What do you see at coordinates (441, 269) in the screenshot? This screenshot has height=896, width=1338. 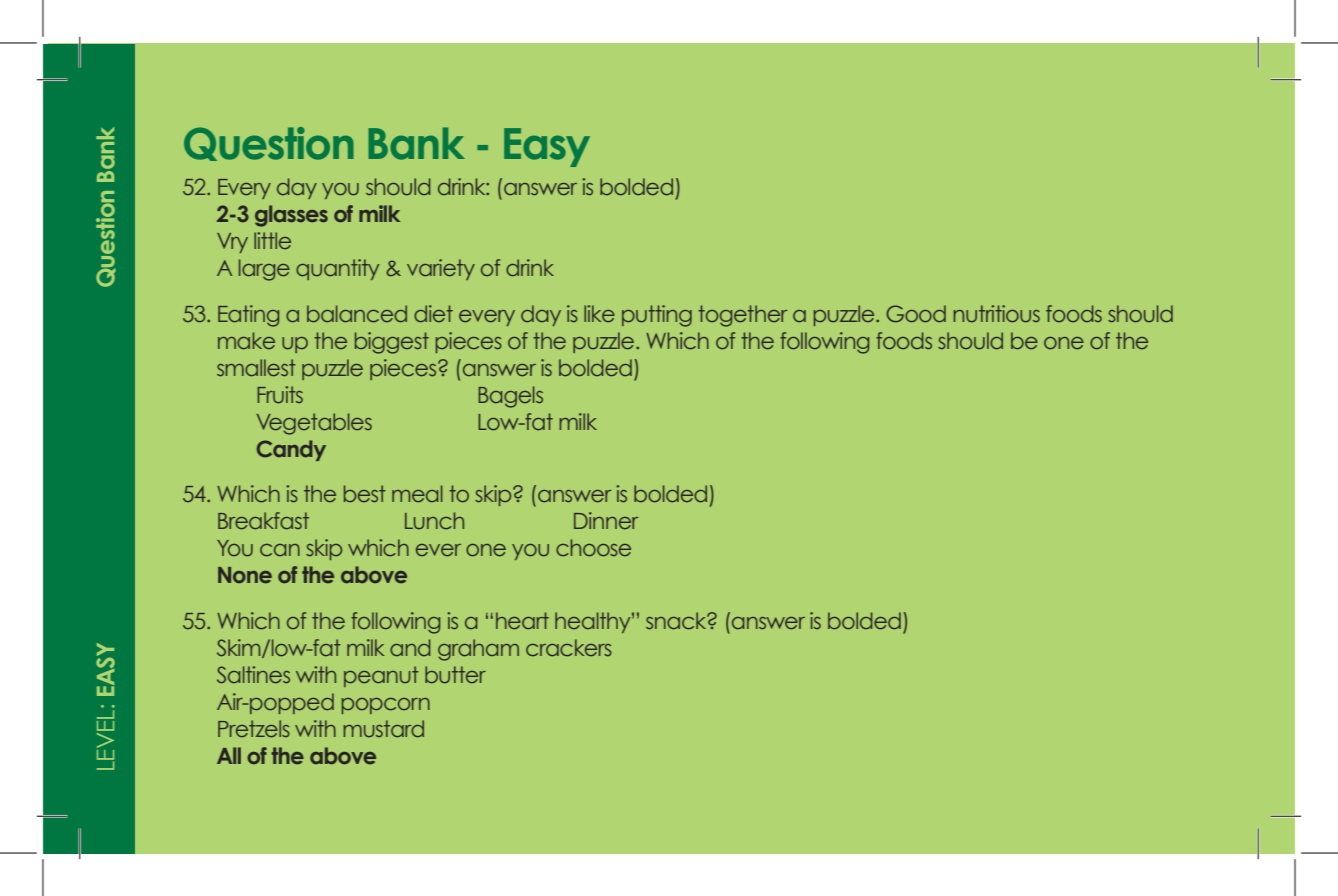 I see `variety` at bounding box center [441, 269].
